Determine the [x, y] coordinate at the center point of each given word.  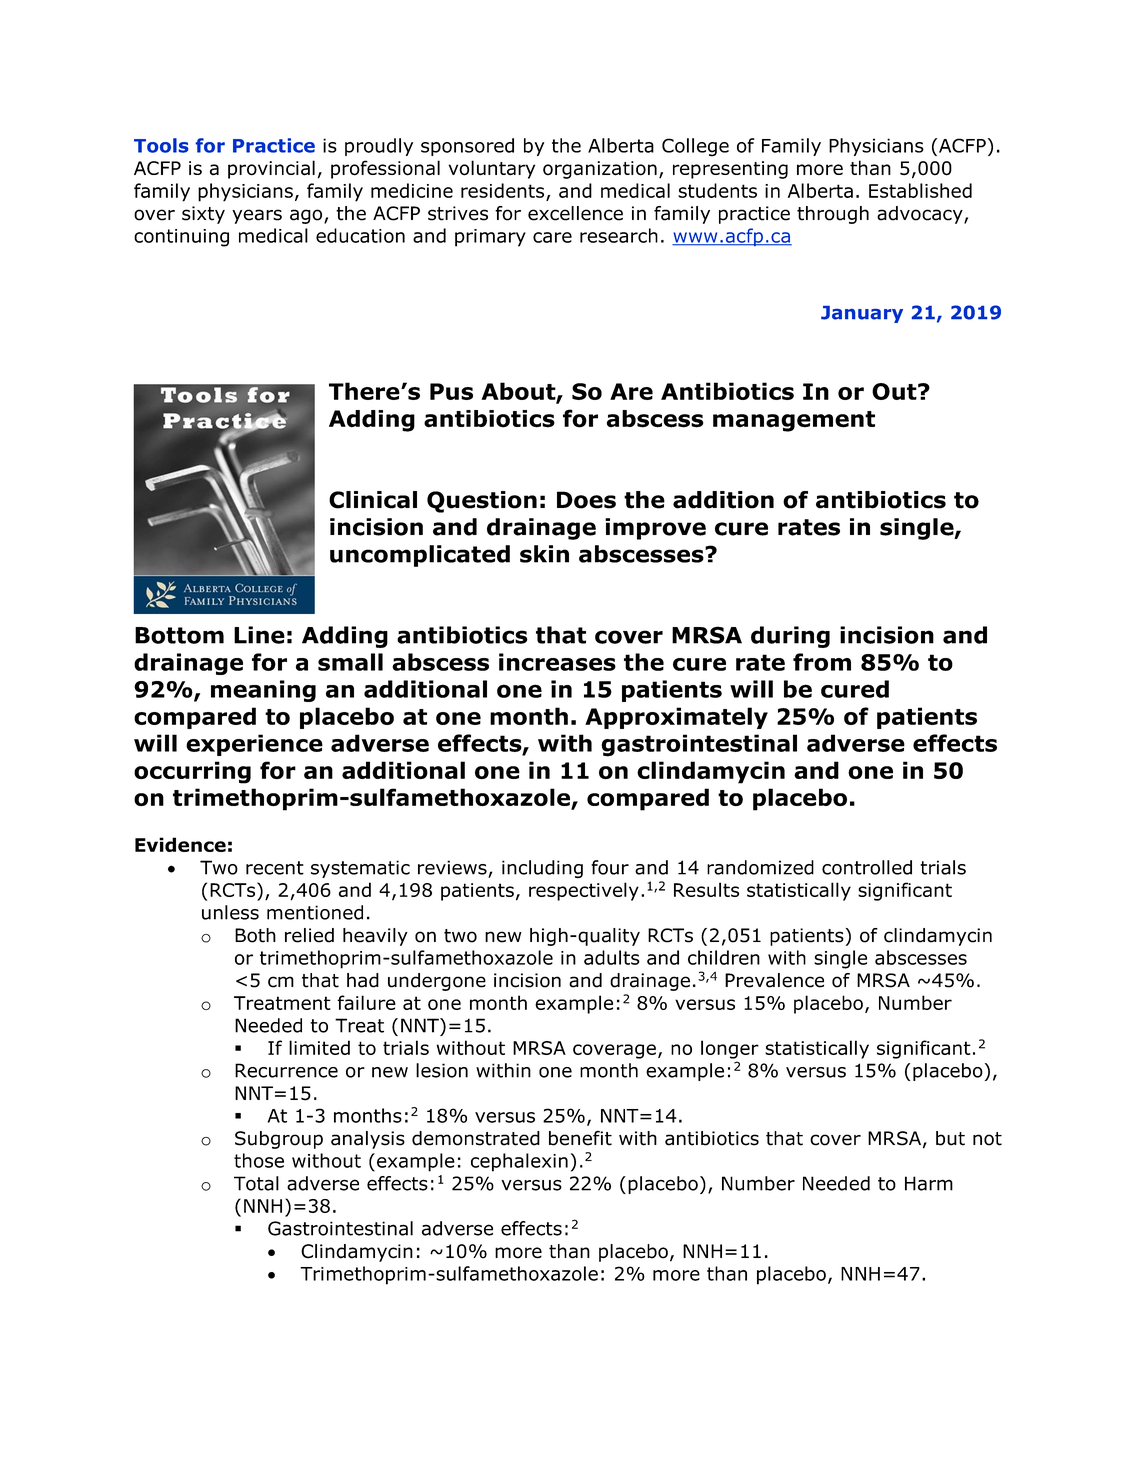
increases [557, 662]
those [259, 1160]
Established [920, 190]
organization [600, 170]
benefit [580, 1138]
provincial [271, 169]
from [822, 662]
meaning [263, 691]
